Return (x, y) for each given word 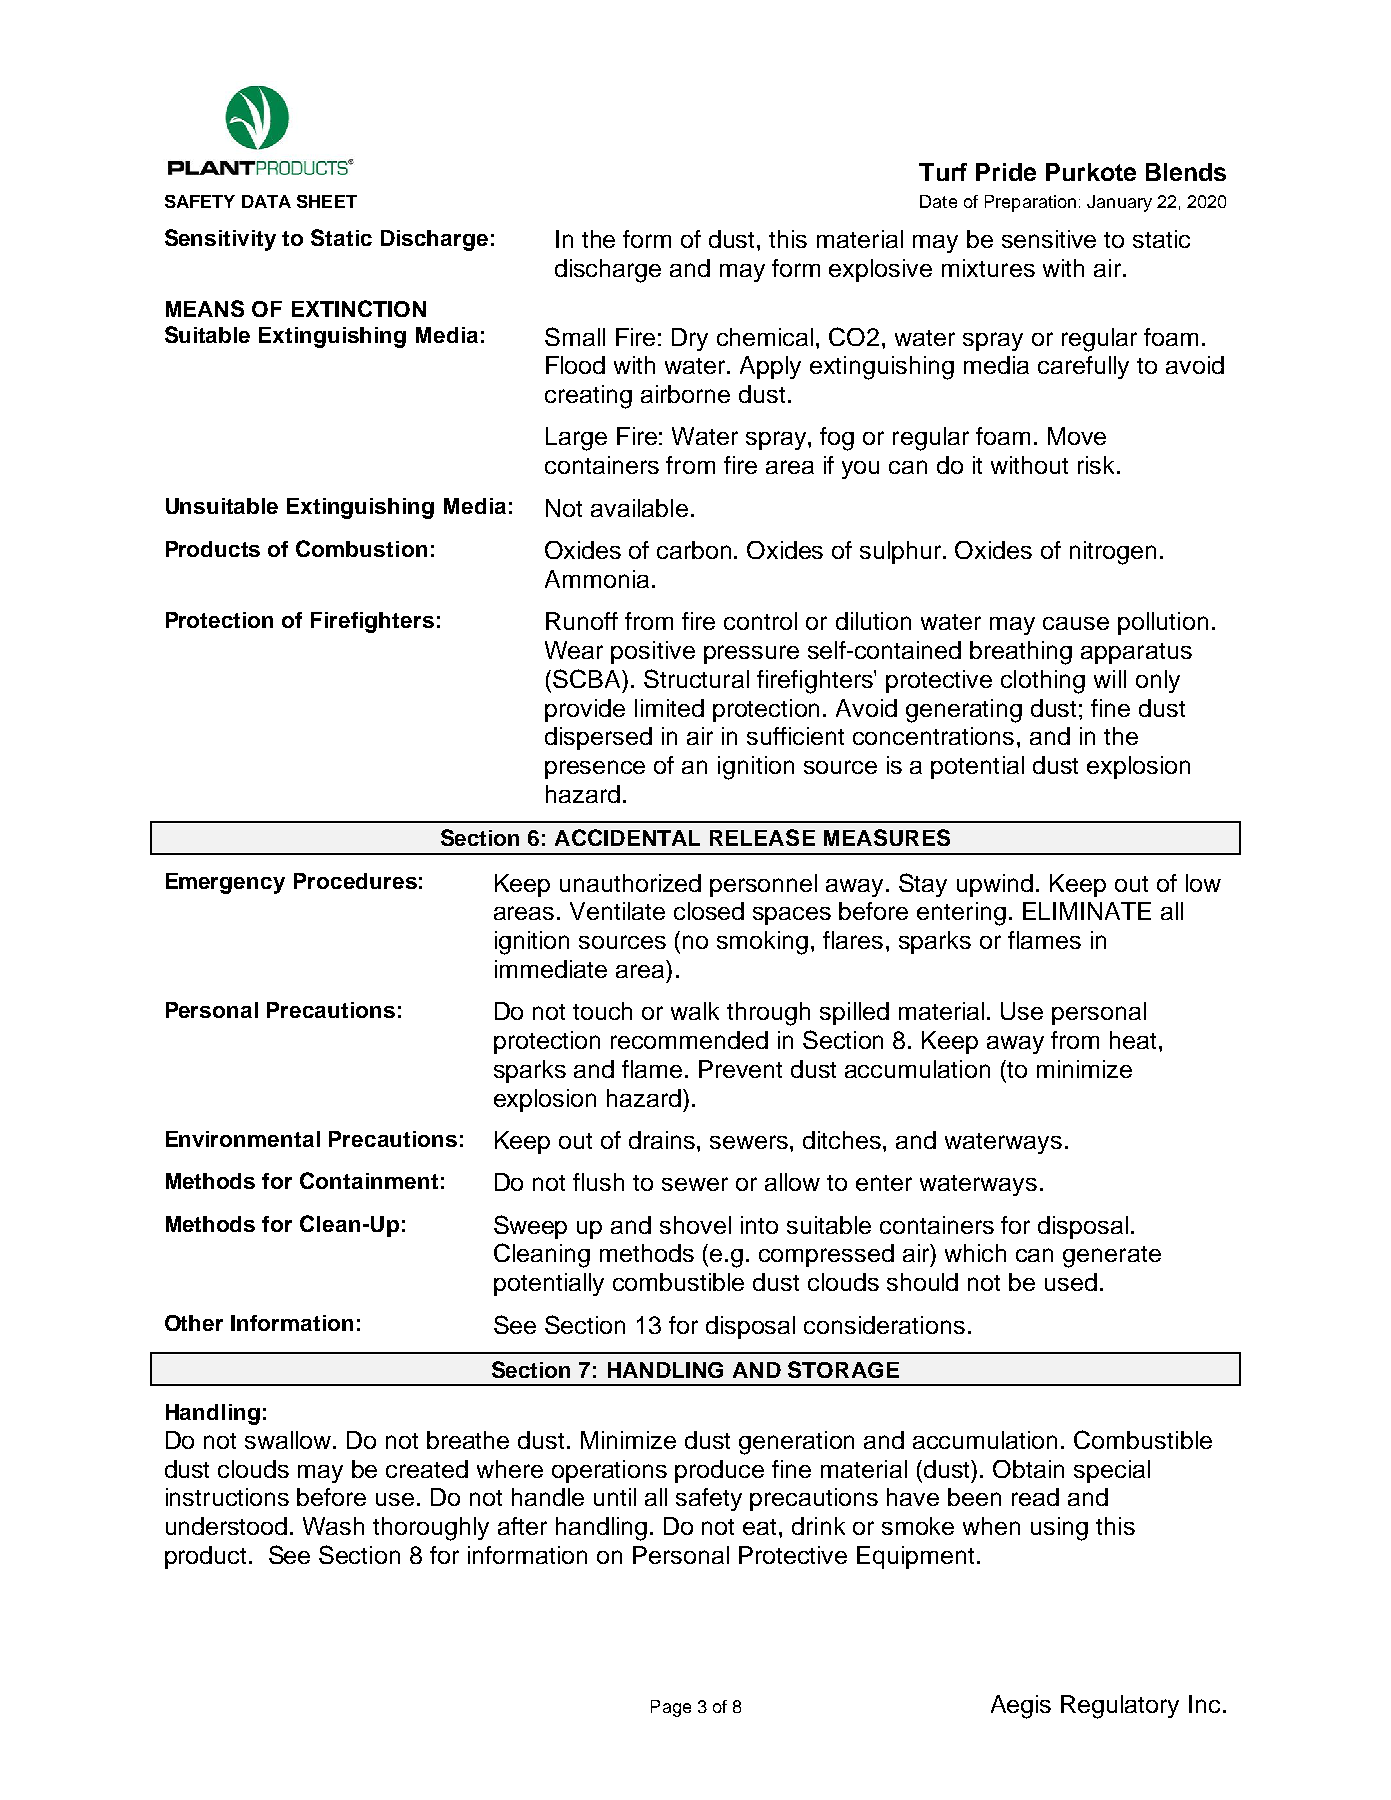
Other (194, 1323)
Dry (690, 339)
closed (709, 911)
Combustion (361, 548)
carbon (694, 550)
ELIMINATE (1087, 911)
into (759, 1225)
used (1071, 1282)
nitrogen (1113, 553)
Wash (333, 1526)
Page (671, 1708)
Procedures (355, 881)
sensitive (1049, 239)
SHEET (327, 201)
